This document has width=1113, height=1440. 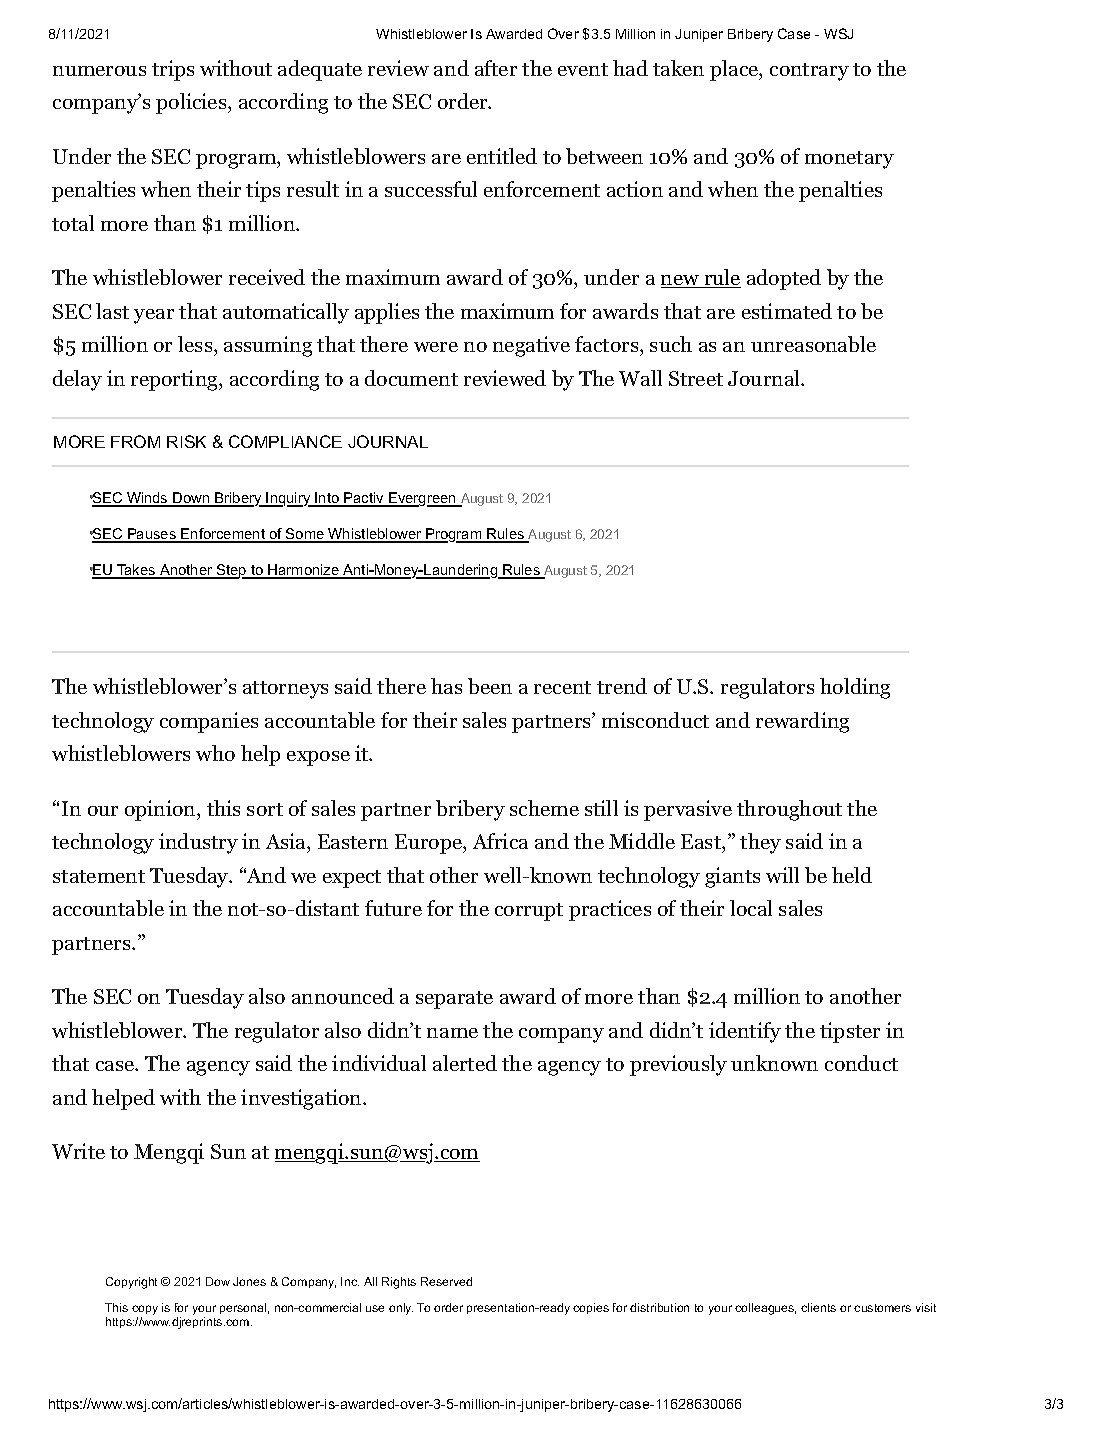 What do you see at coordinates (302, 1099) in the document?
I see `investigation` at bounding box center [302, 1099].
